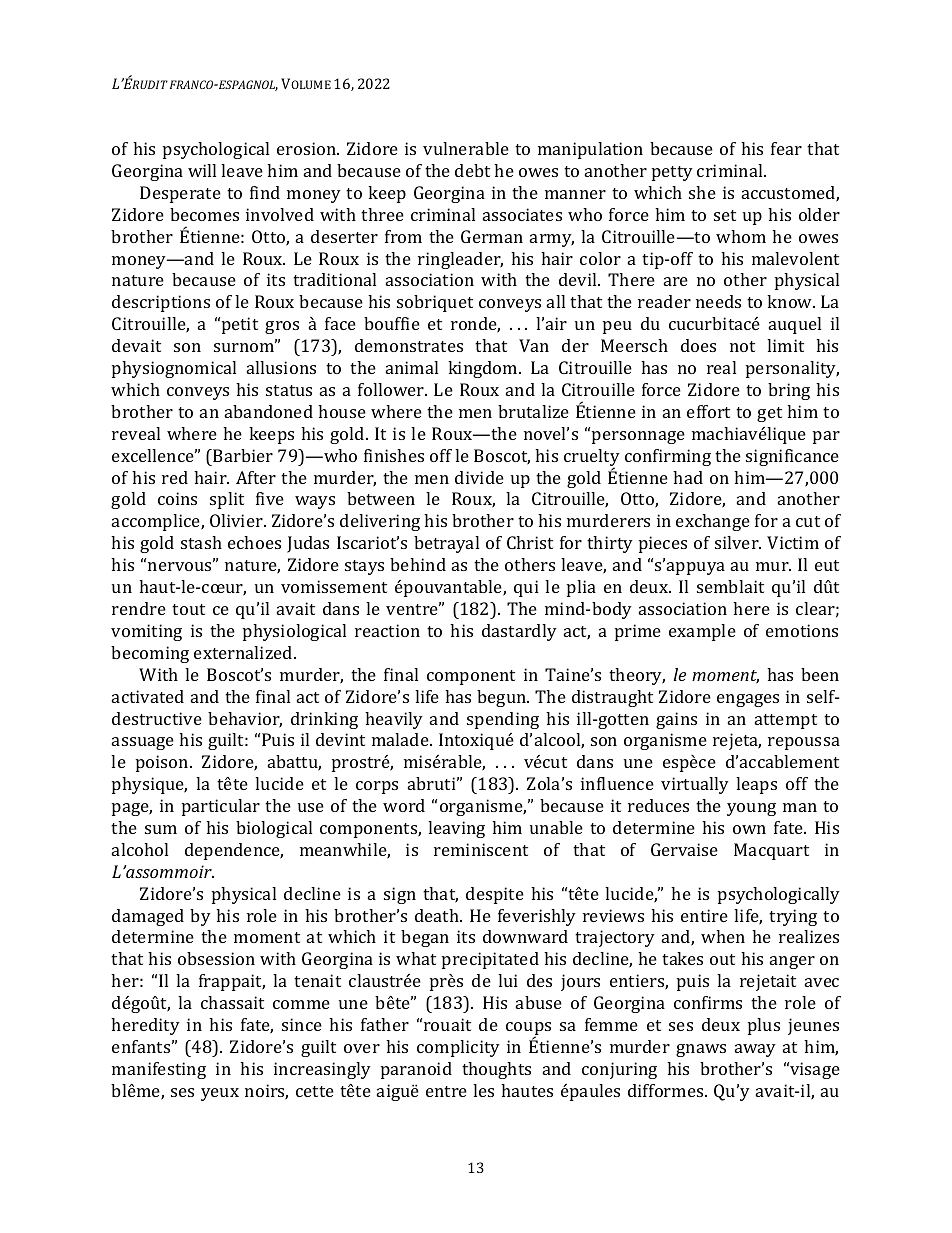 This image has width=952, height=1233. Describe the element at coordinates (702, 632) in the image. I see `example` at that location.
